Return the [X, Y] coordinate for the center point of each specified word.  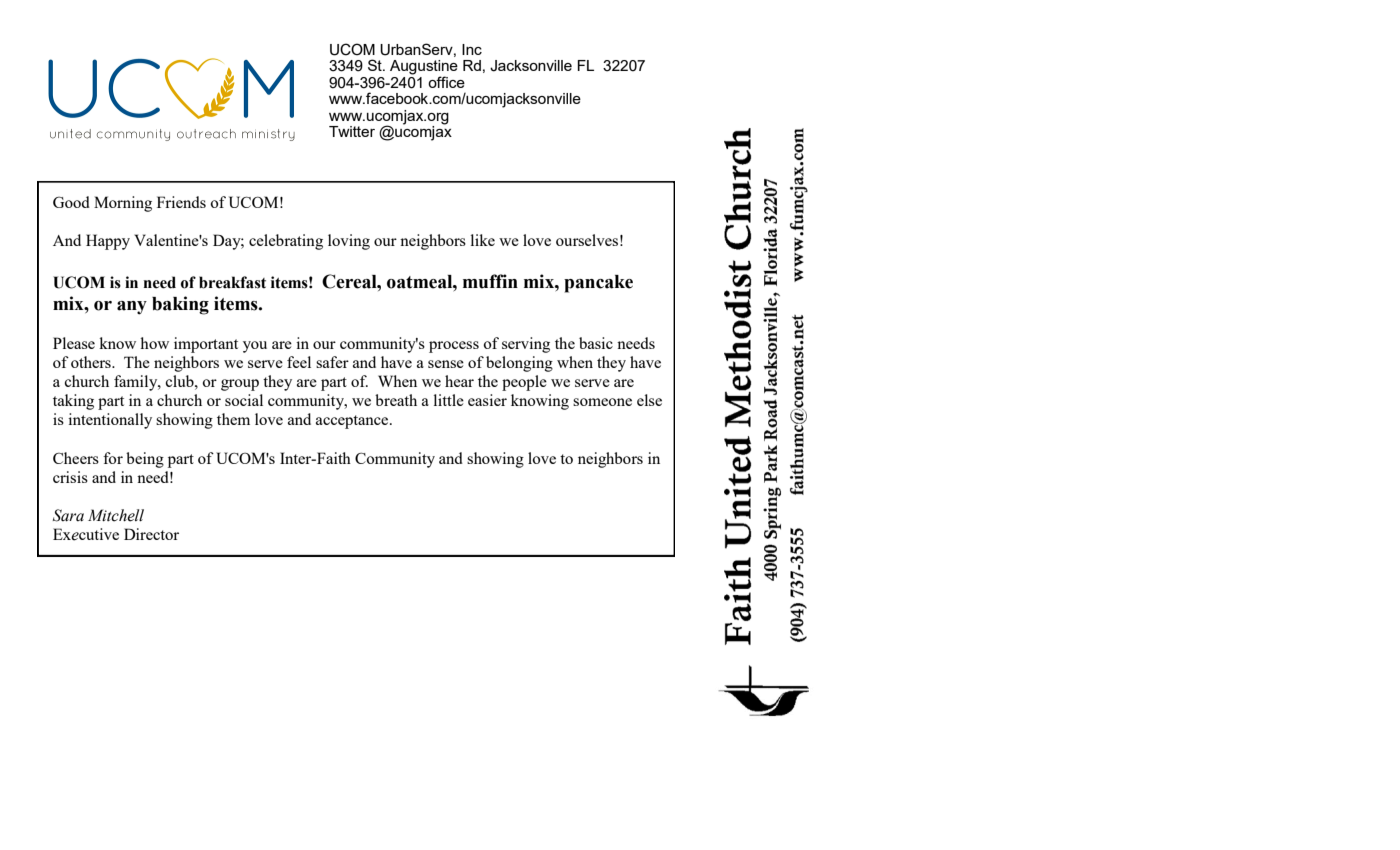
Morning [123, 204]
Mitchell [116, 515]
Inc [472, 49]
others [92, 362]
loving [349, 242]
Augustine [424, 68]
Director [151, 534]
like [483, 240]
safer [332, 362]
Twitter [352, 131]
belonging [519, 364]
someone [602, 402]
